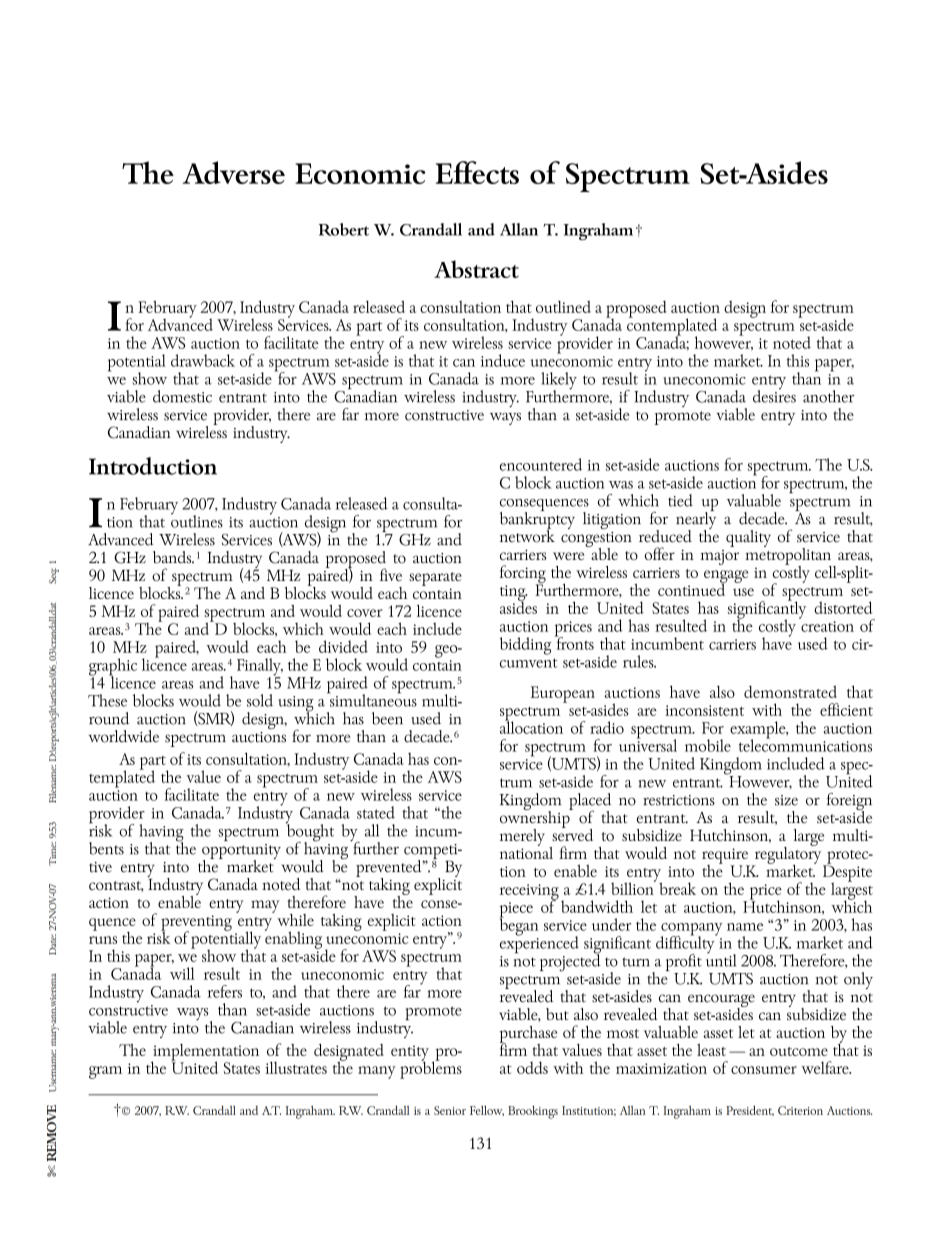  What do you see at coordinates (241, 853) in the page?
I see `opportunity` at bounding box center [241, 853].
